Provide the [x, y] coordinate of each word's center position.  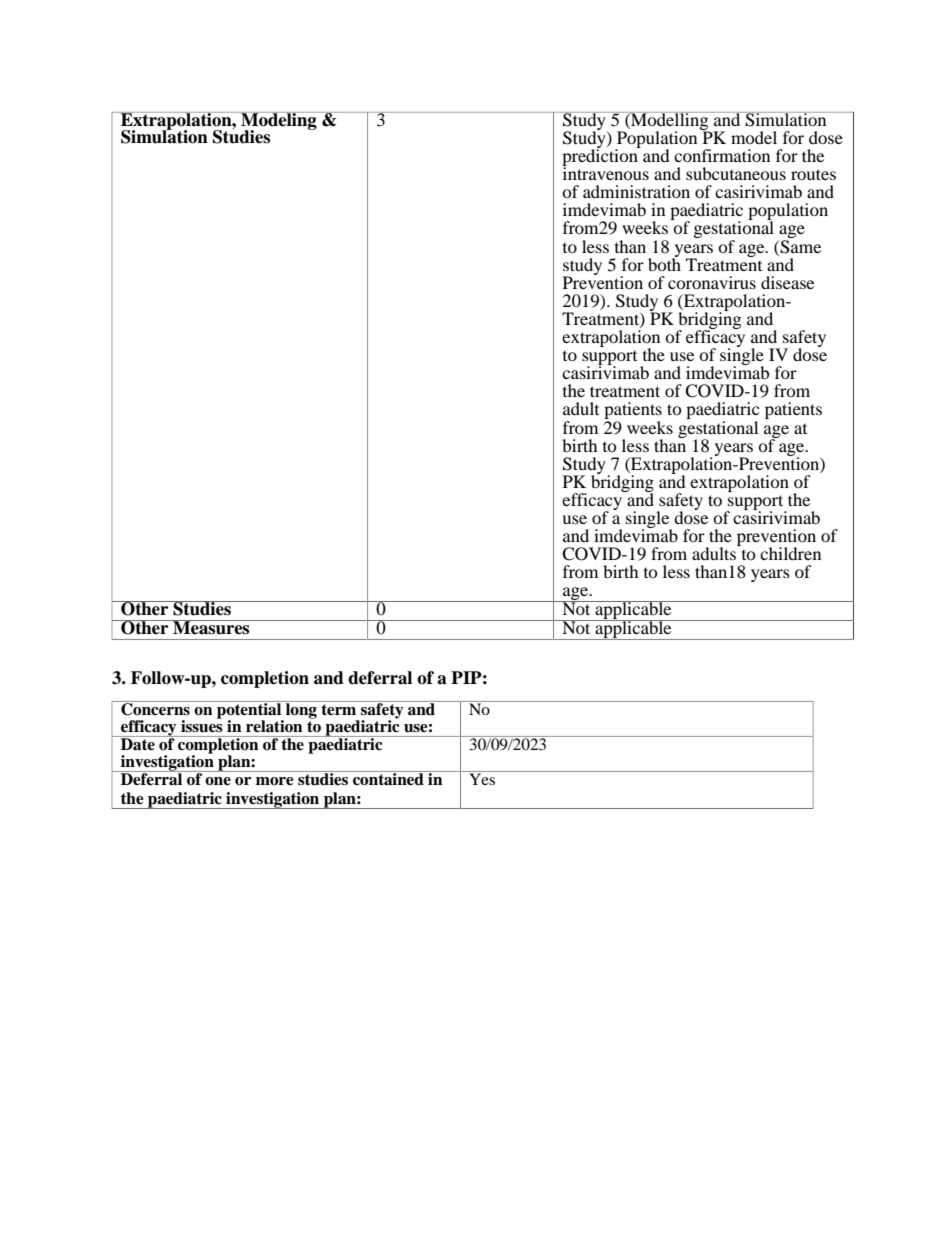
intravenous [605, 172]
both [664, 263]
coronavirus [712, 282]
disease [787, 282]
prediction [601, 158]
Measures [211, 627]
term [339, 708]
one [218, 781]
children [790, 553]
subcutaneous [736, 173]
